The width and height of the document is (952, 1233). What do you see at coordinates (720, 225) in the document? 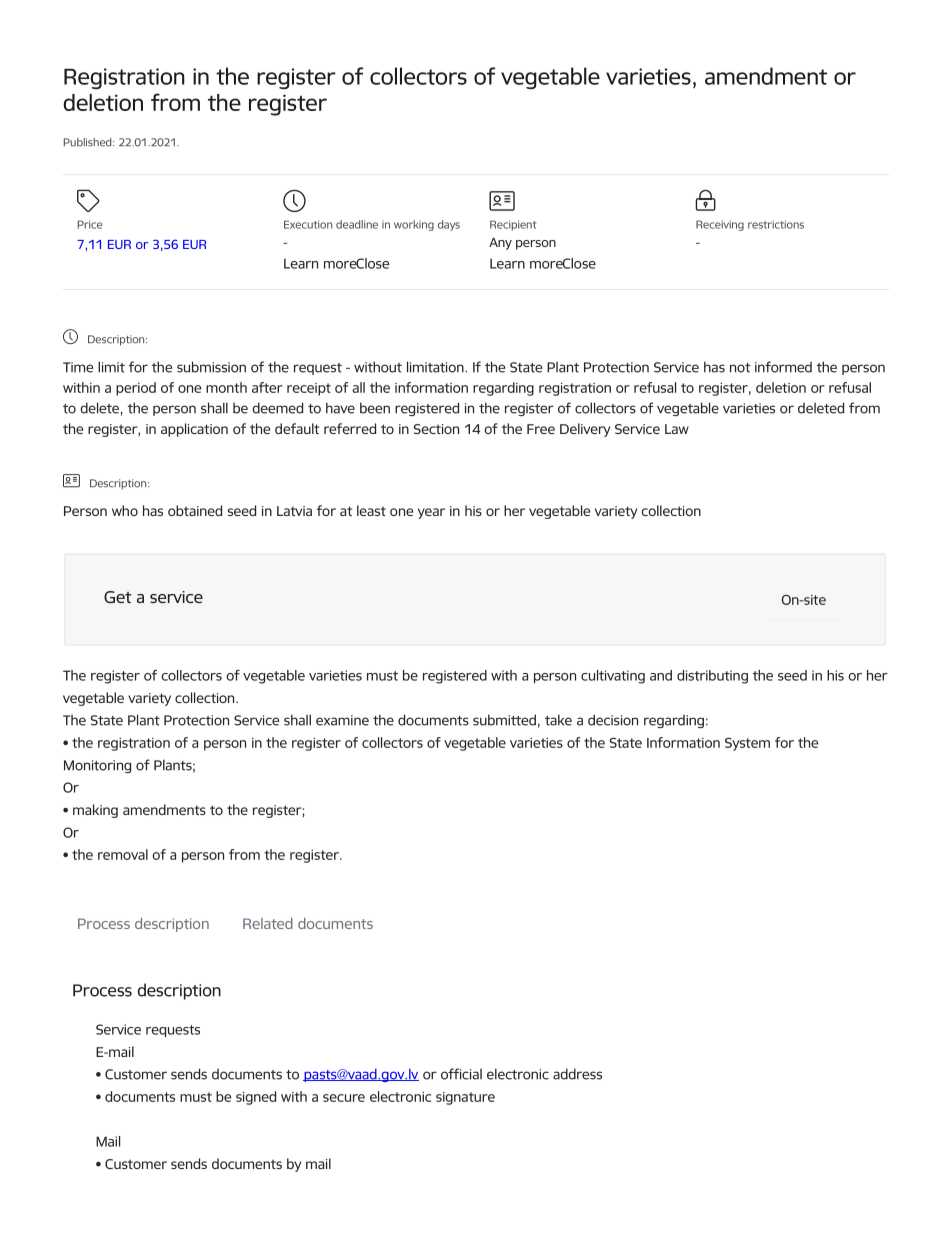
I see `Receiving` at bounding box center [720, 225].
